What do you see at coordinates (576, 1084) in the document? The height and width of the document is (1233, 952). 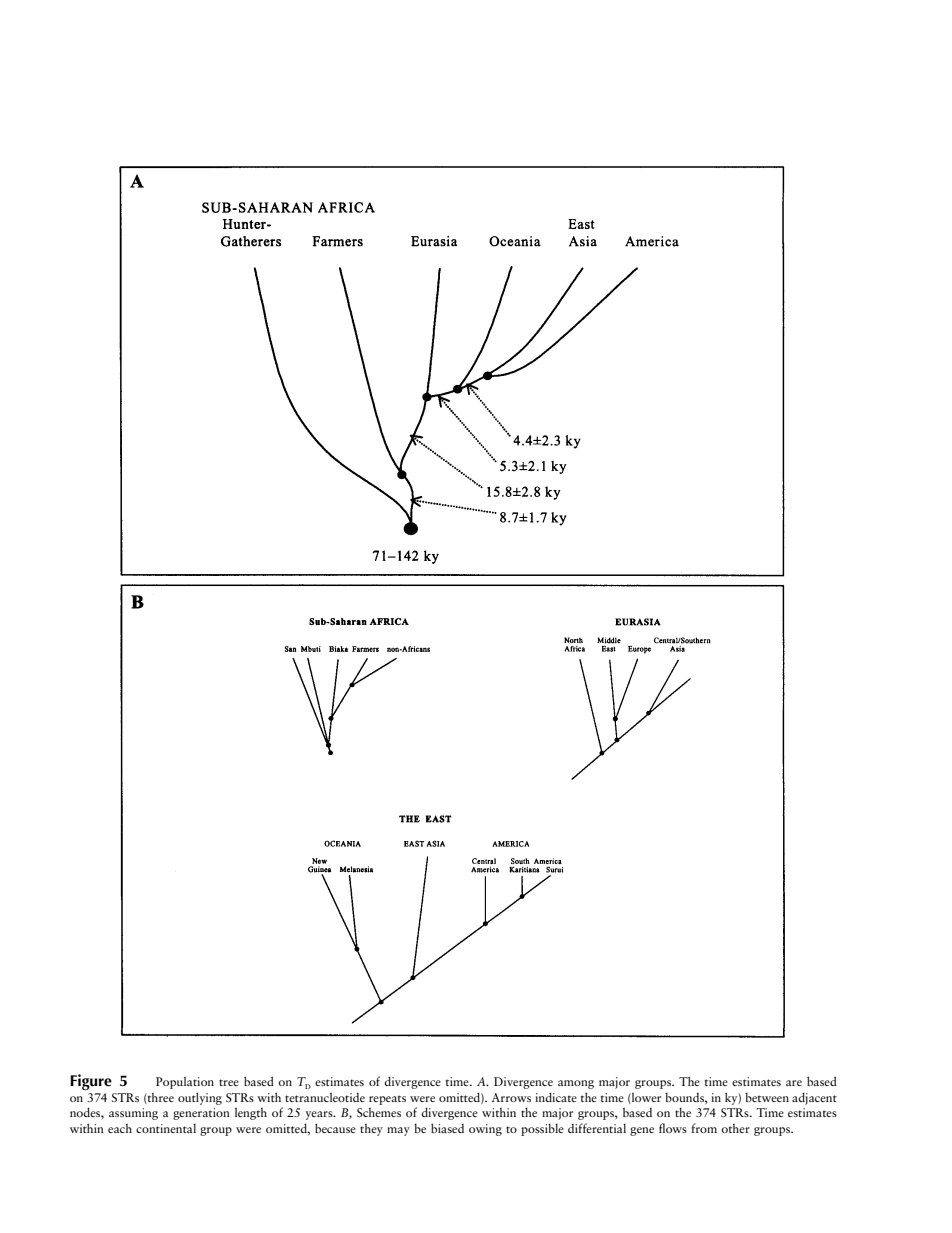 I see `among` at bounding box center [576, 1084].
